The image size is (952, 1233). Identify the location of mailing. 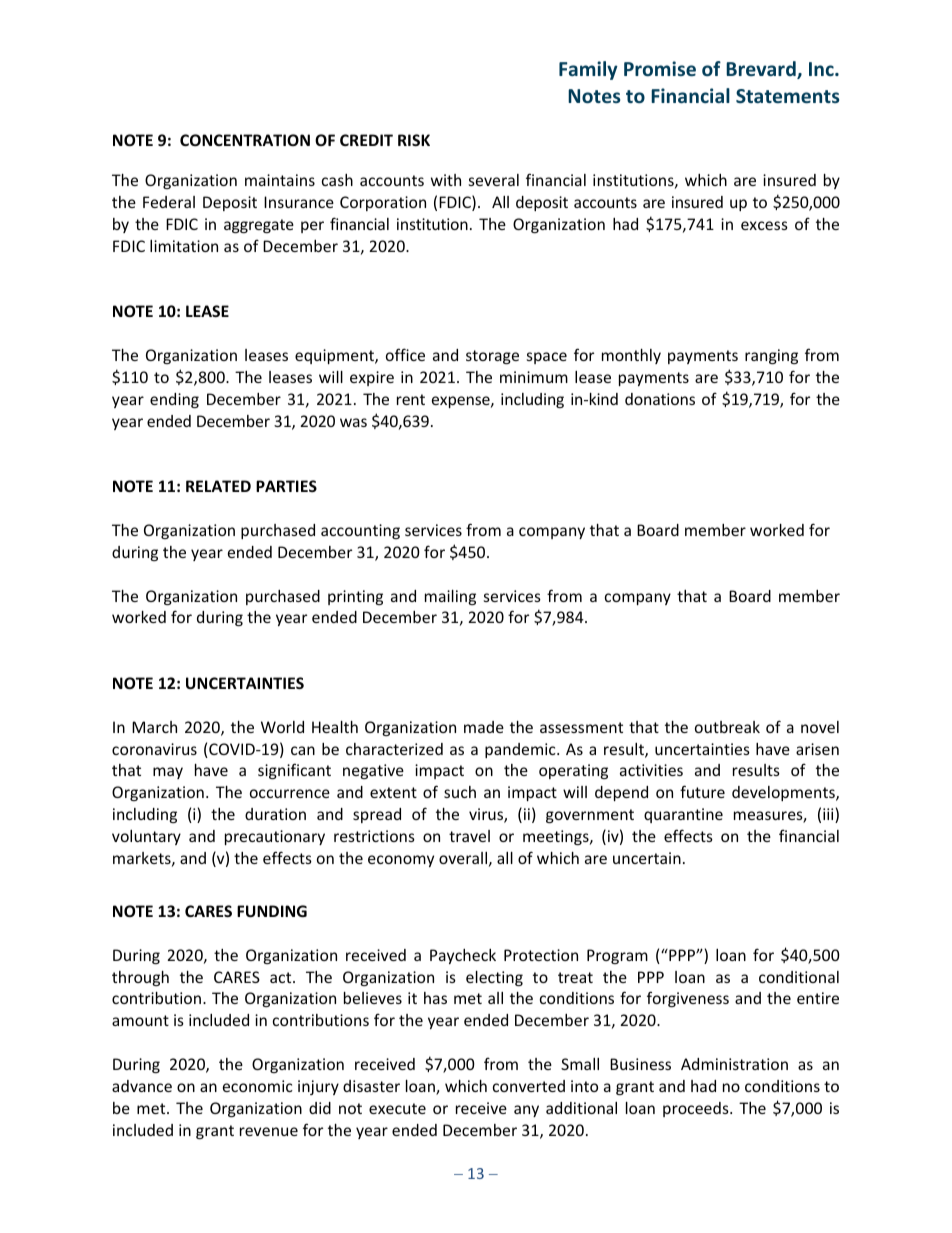
(450, 597).
